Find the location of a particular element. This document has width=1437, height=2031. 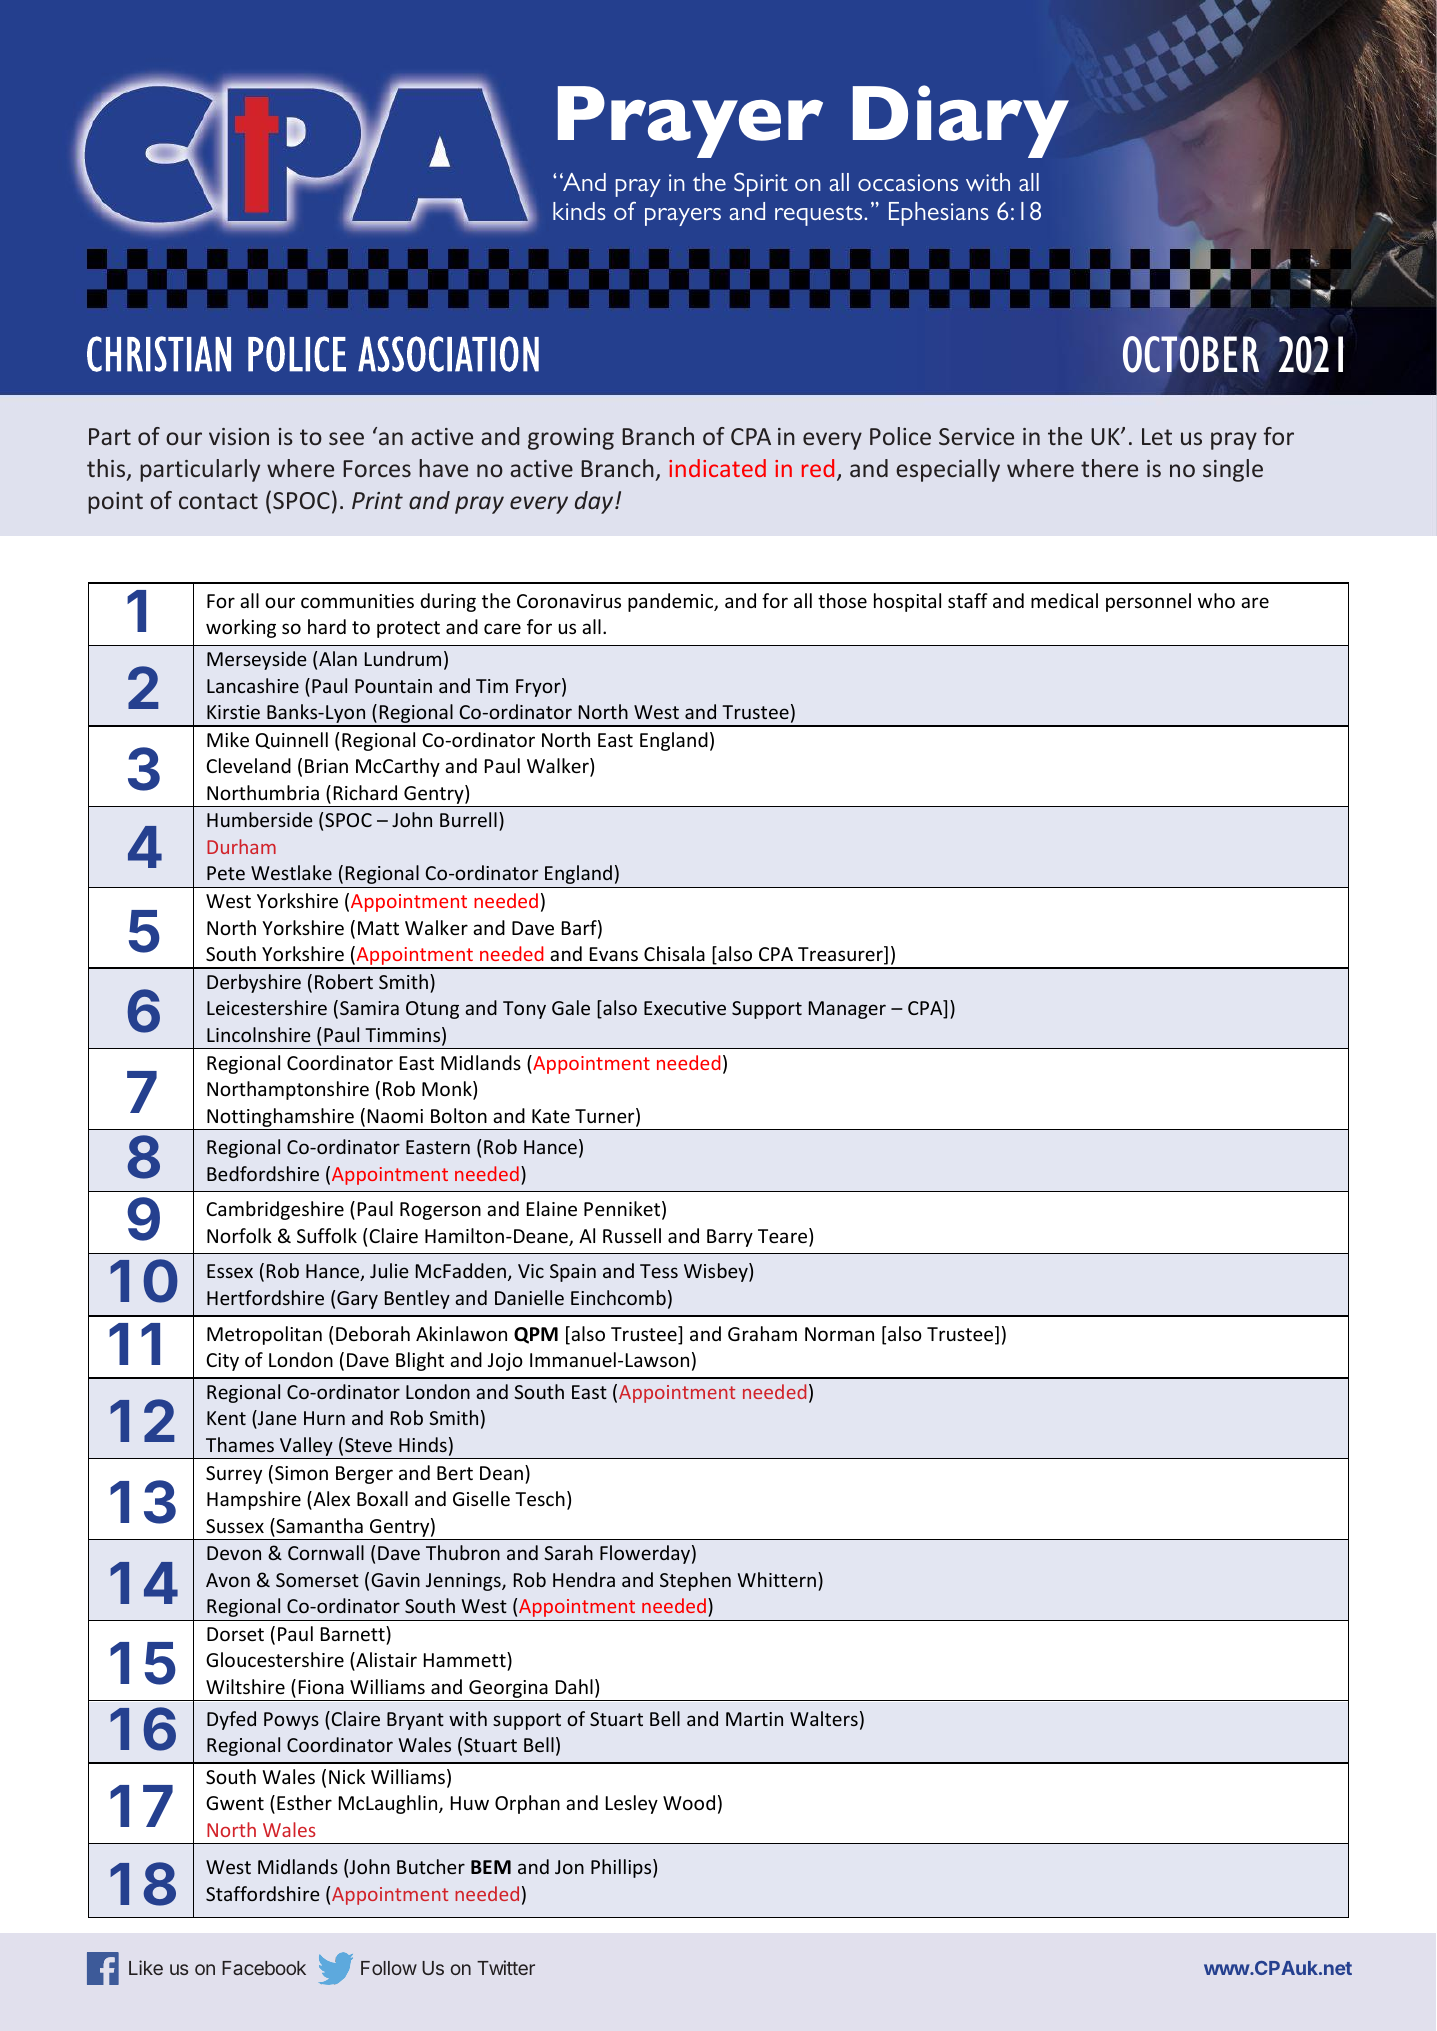

Jon is located at coordinates (569, 1867).
